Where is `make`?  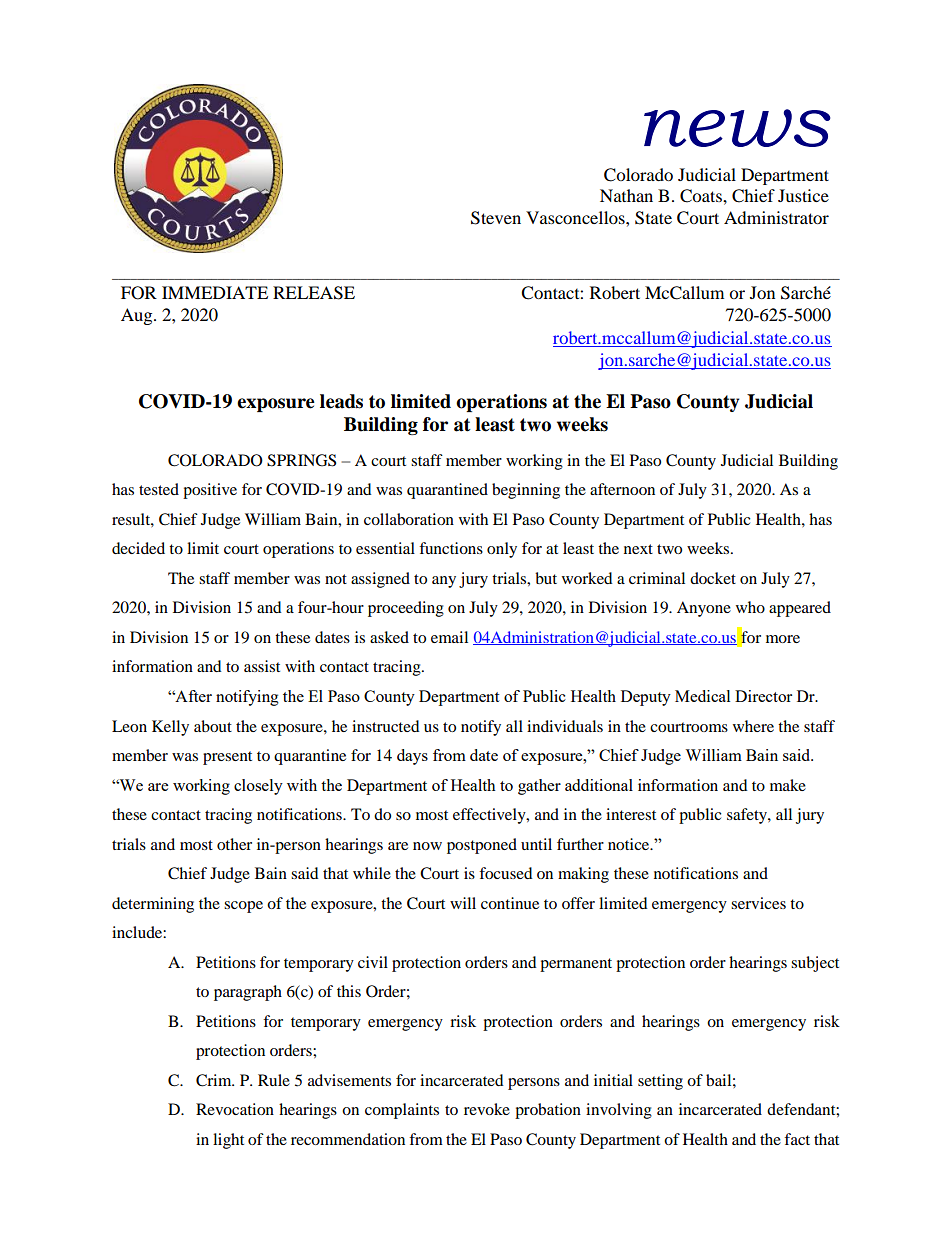 make is located at coordinates (788, 785).
